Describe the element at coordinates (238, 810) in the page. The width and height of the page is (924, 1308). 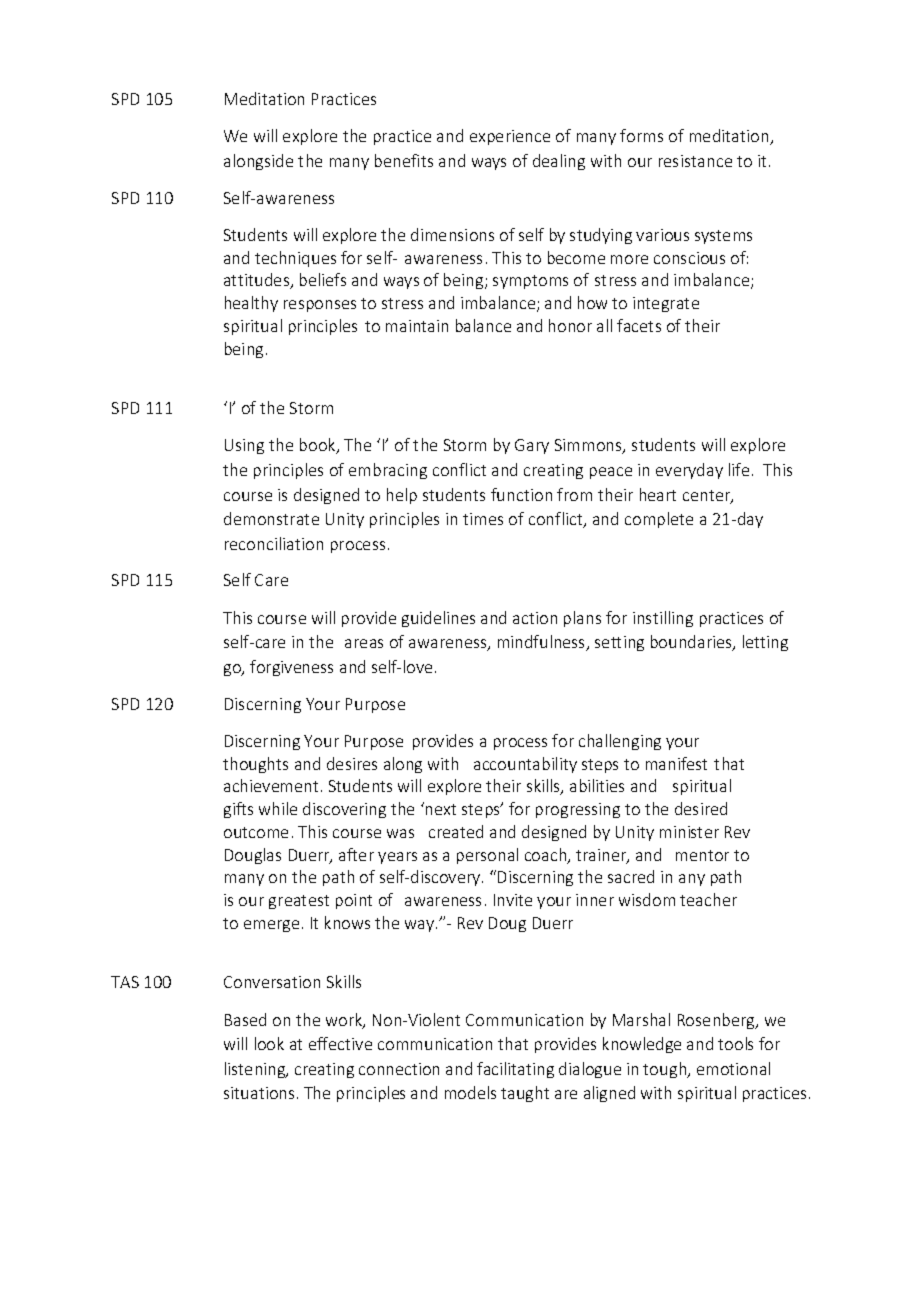
I see `gifts` at that location.
